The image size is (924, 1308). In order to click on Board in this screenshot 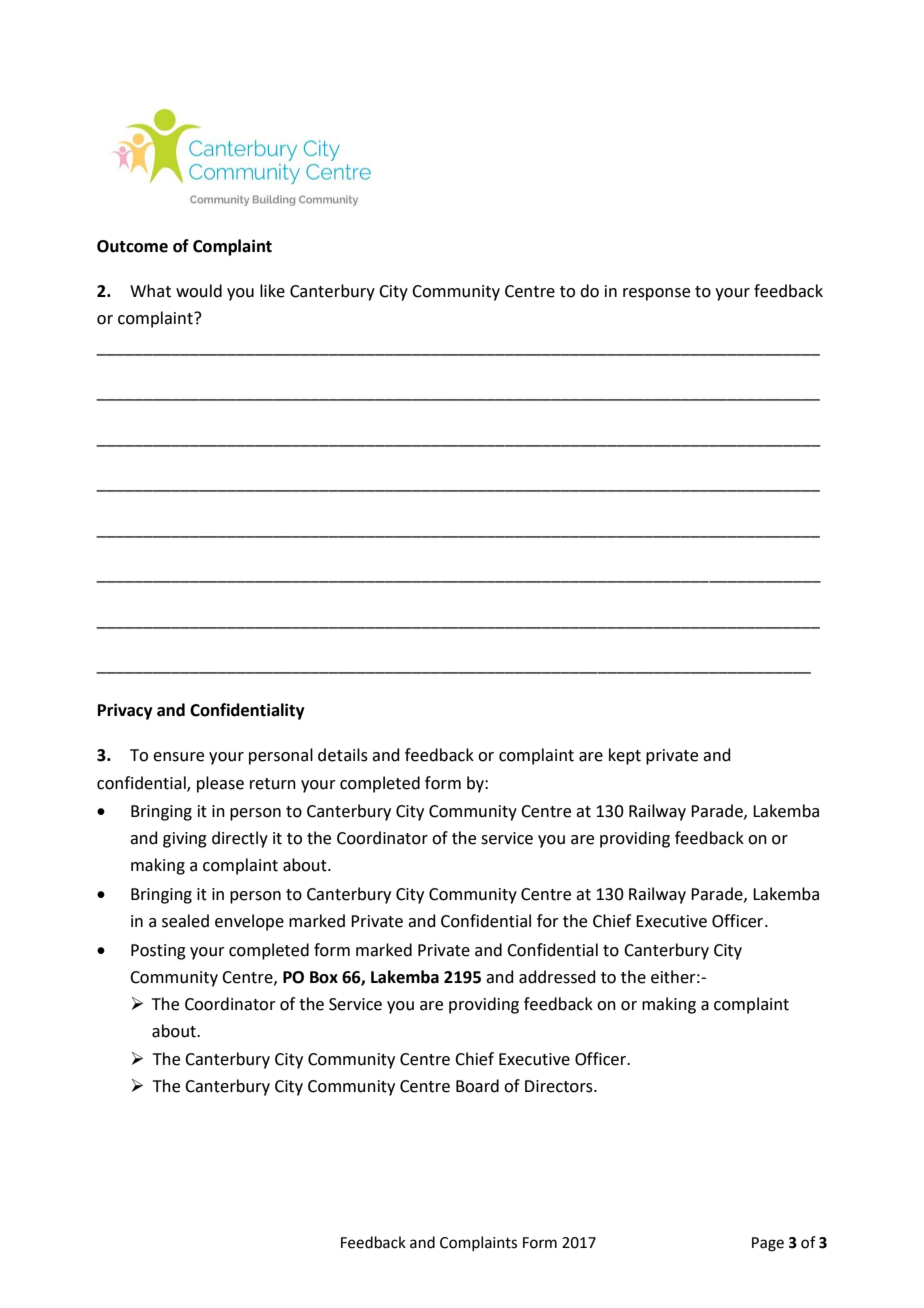, I will do `click(477, 1086)`.
